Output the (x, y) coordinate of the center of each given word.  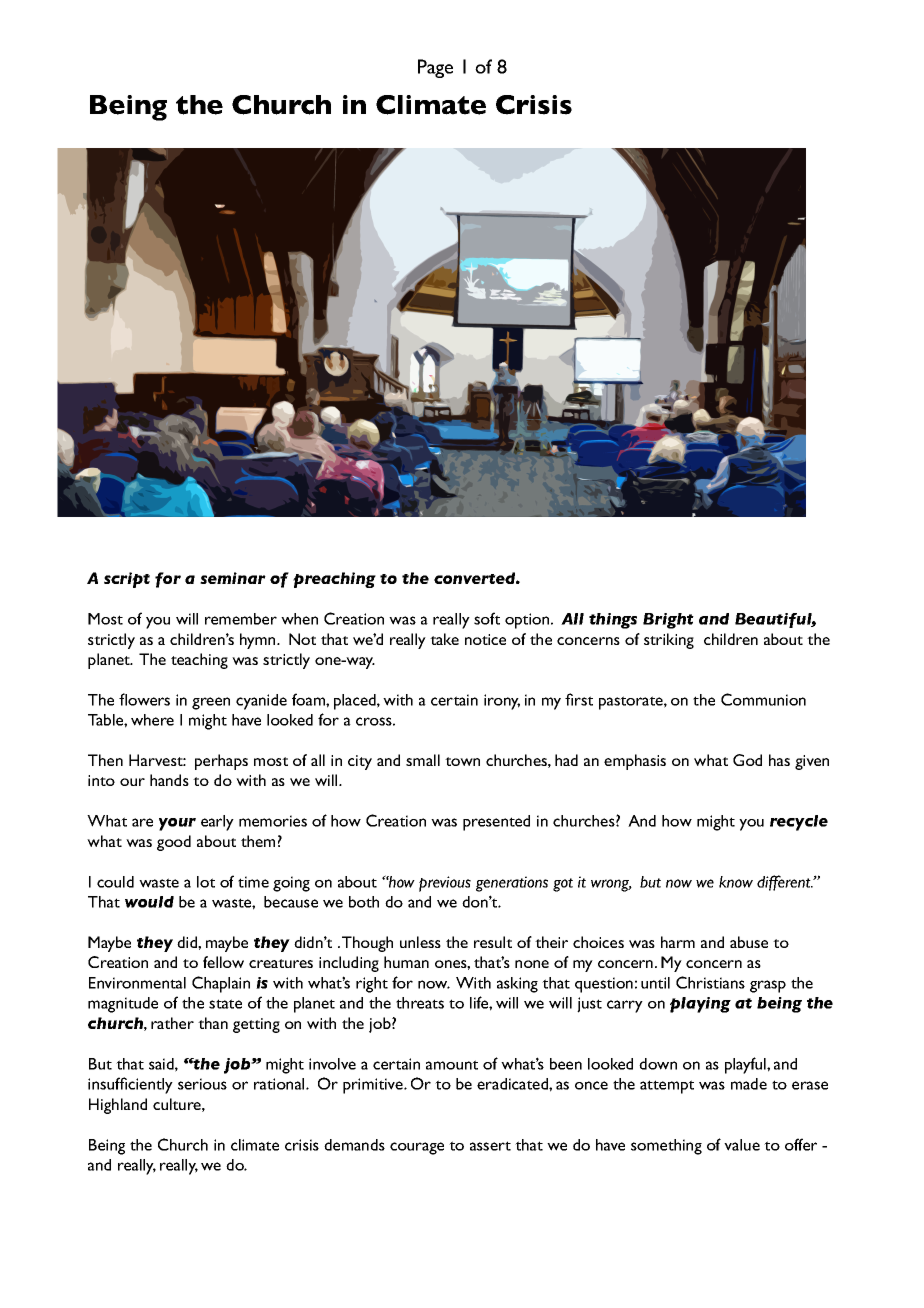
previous (445, 884)
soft (487, 618)
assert (490, 1146)
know (736, 882)
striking (669, 641)
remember (241, 619)
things (613, 621)
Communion (763, 699)
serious (202, 1084)
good (174, 843)
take (444, 639)
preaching (334, 580)
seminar (233, 578)
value (742, 1145)
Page (435, 68)
